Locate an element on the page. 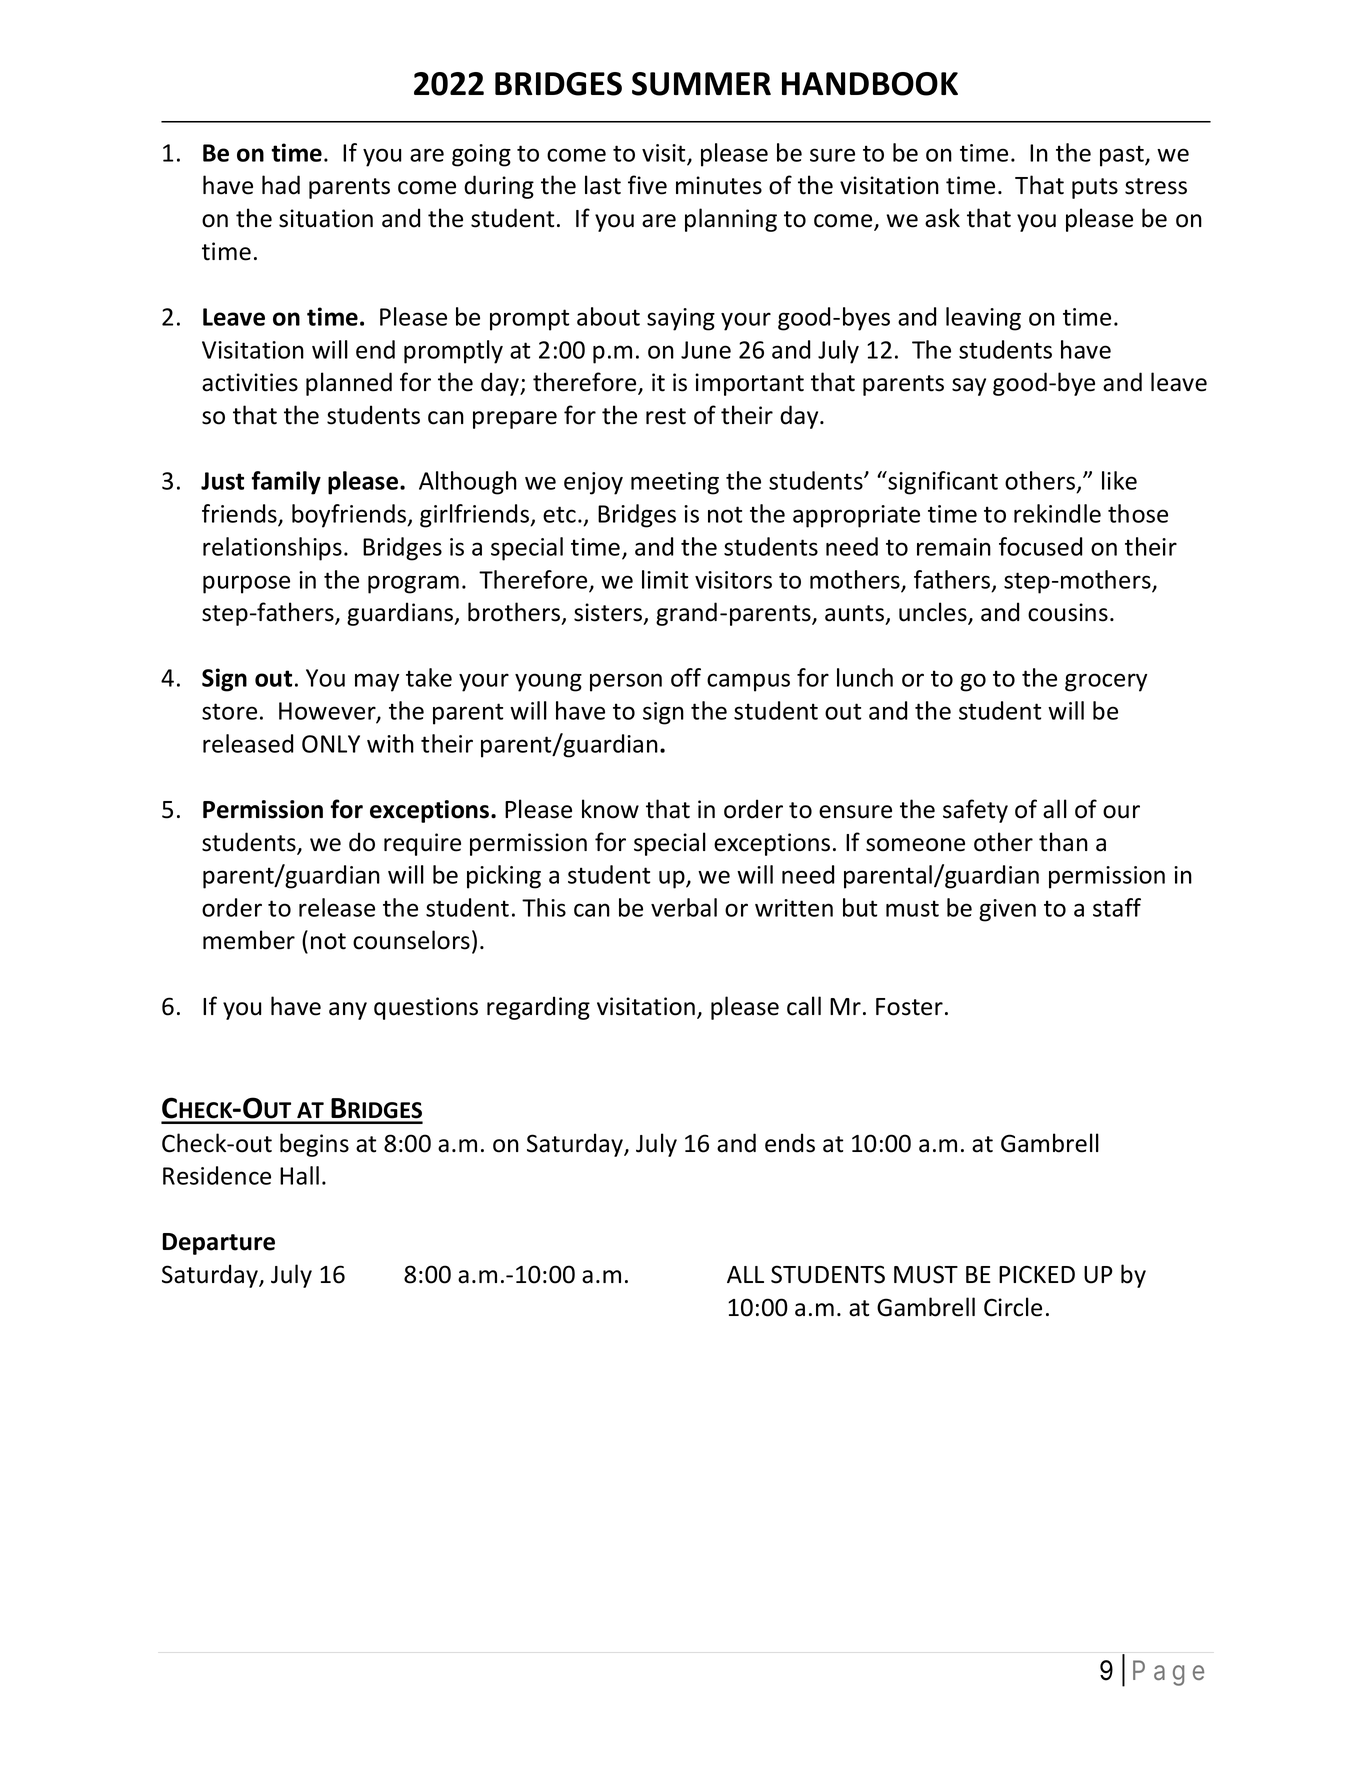  SUMMER is located at coordinates (701, 84).
